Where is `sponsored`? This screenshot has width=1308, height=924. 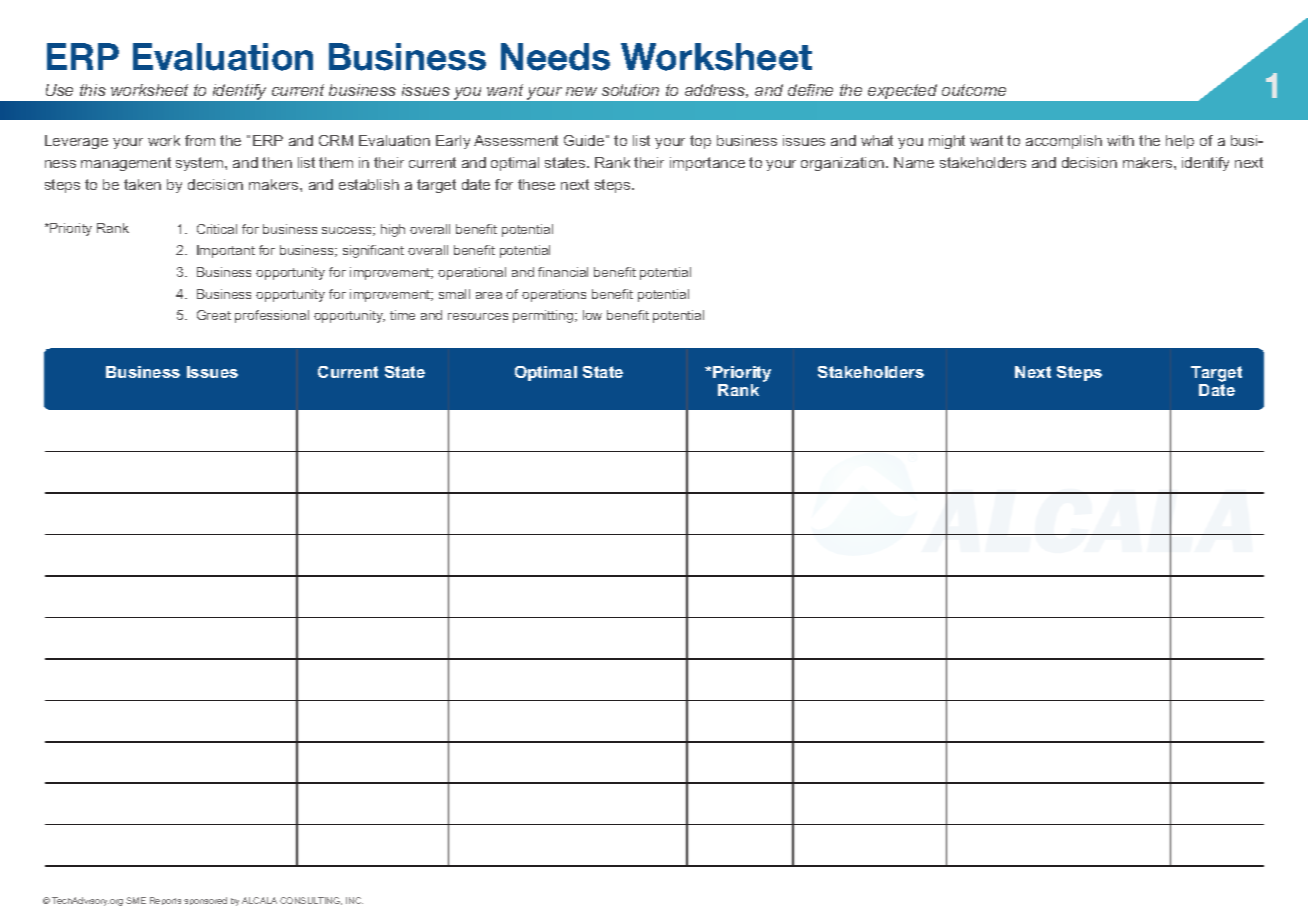 sponsored is located at coordinates (205, 901).
